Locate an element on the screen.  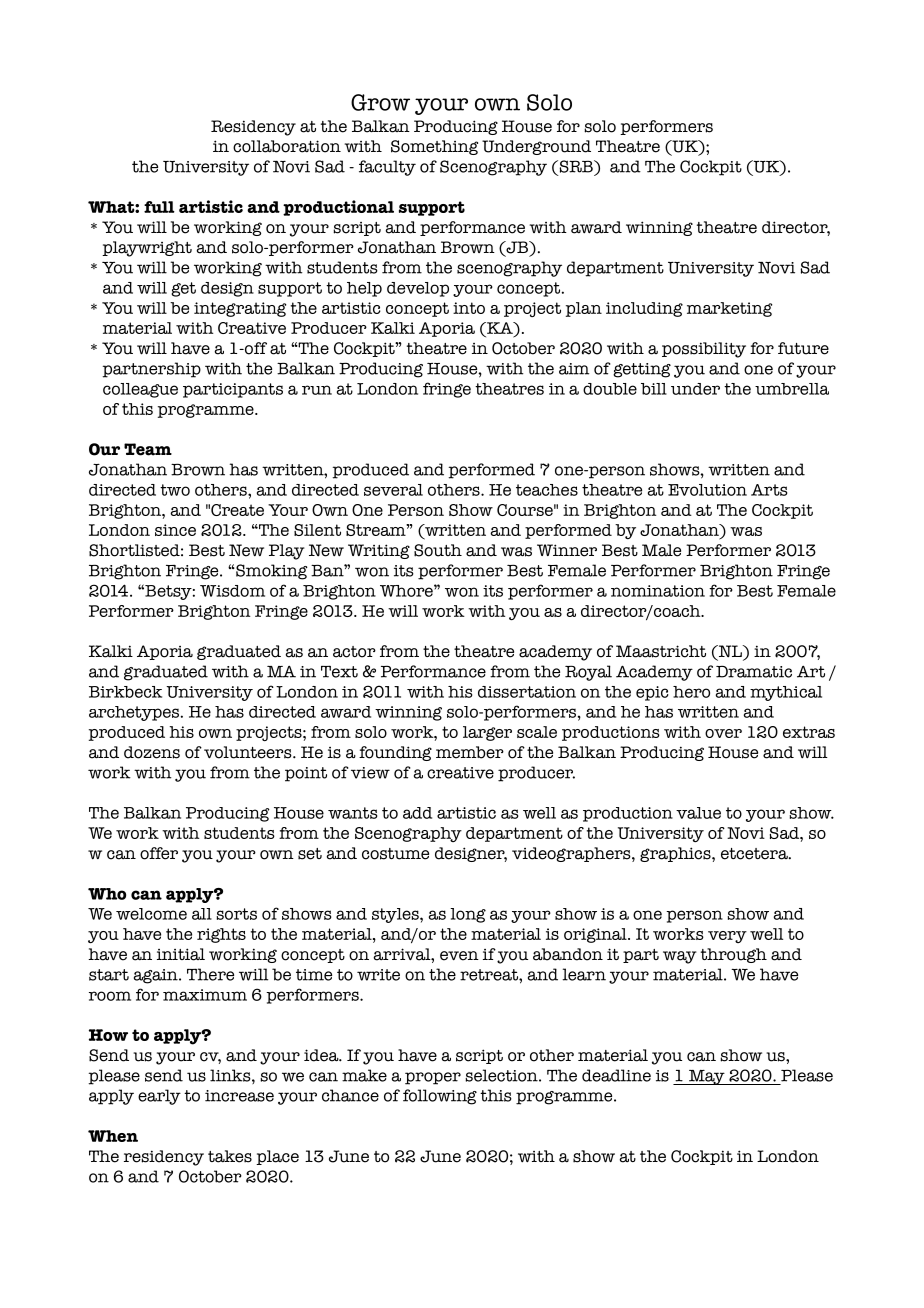
add is located at coordinates (417, 813).
